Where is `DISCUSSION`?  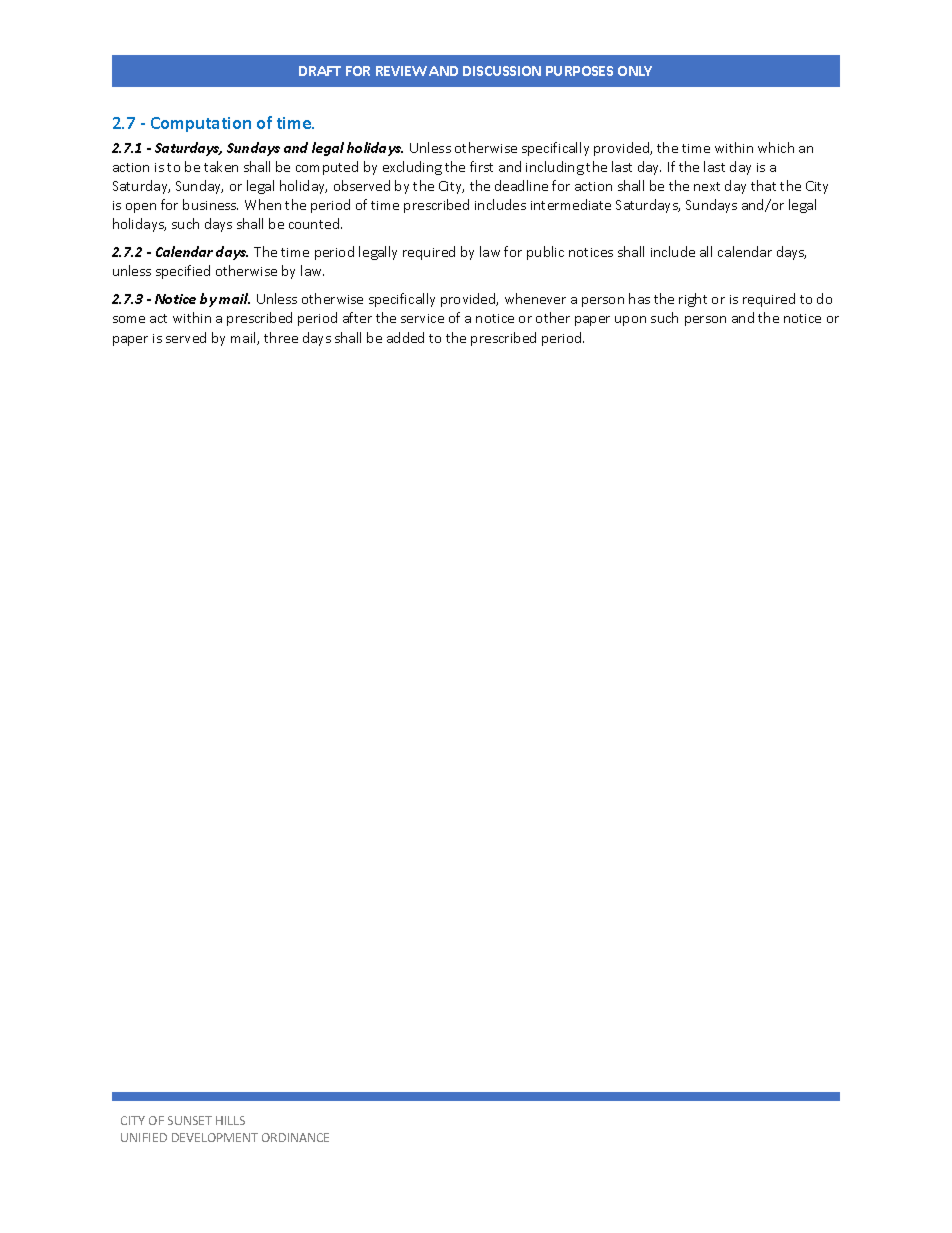
DISCUSSION is located at coordinates (502, 71).
